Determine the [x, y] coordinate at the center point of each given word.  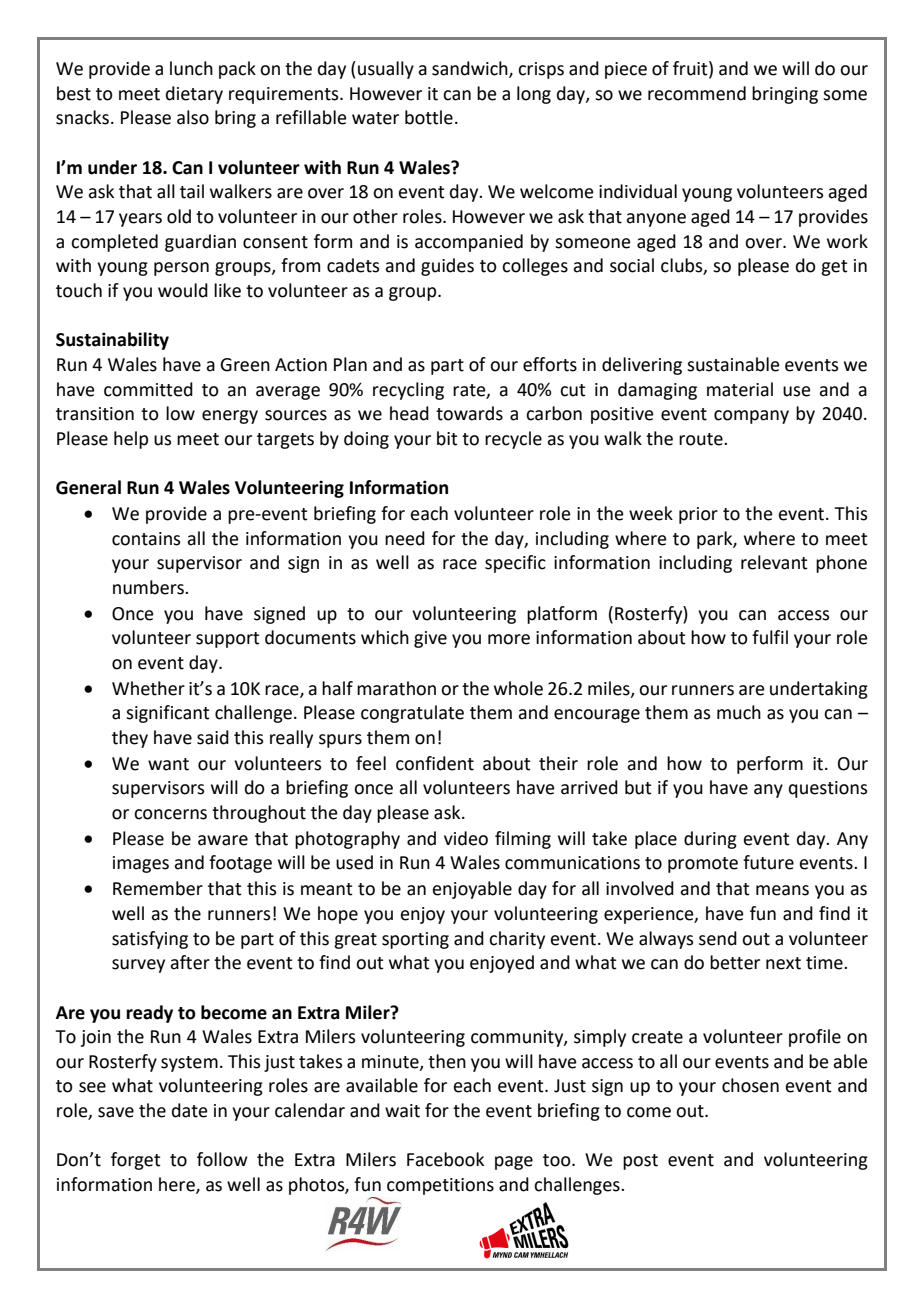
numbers [149, 587]
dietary [194, 95]
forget [136, 1161]
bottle [429, 117]
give [430, 639]
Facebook [445, 1159]
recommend [697, 93]
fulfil [770, 637]
